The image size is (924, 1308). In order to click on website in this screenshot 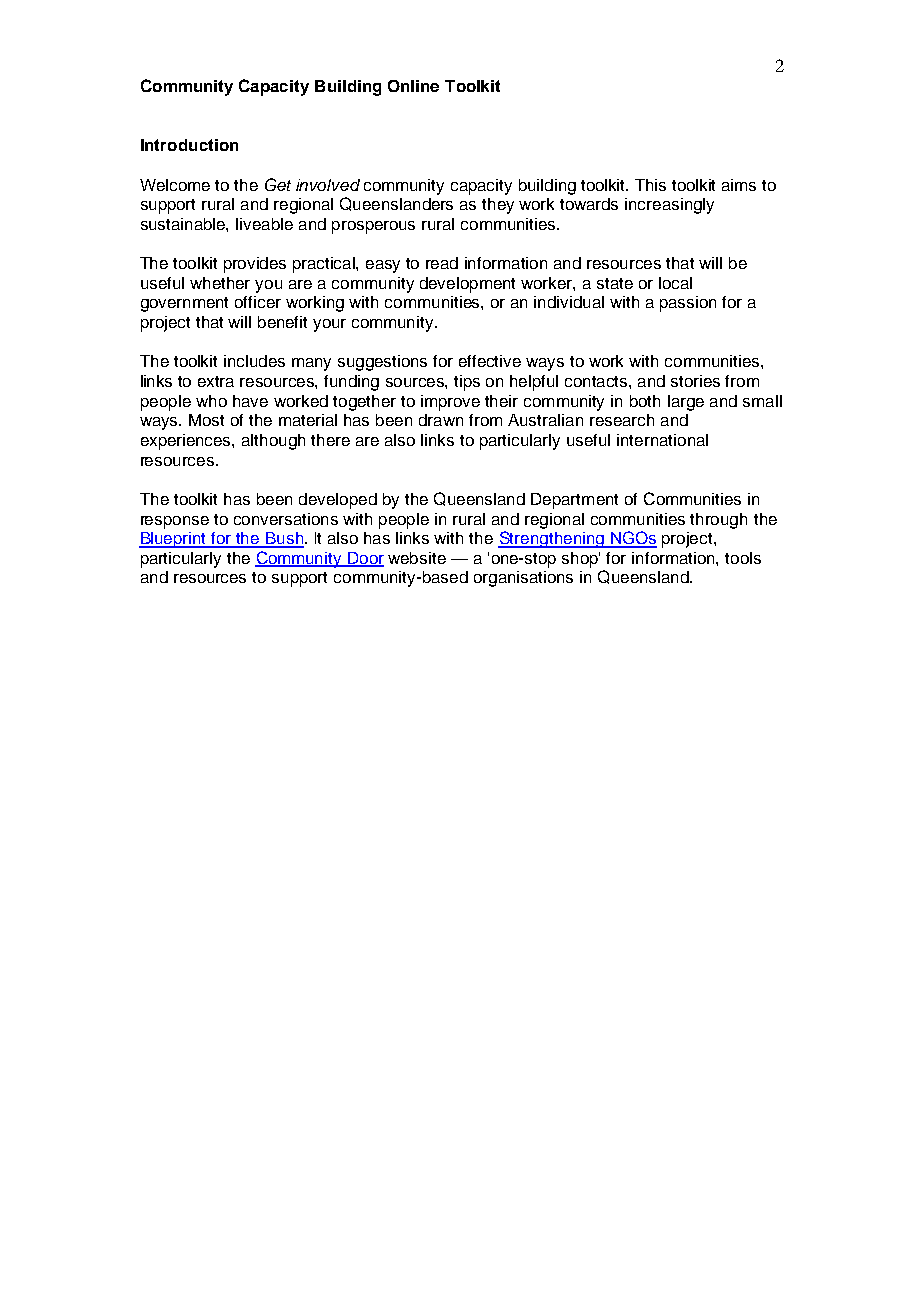, I will do `click(417, 558)`.
